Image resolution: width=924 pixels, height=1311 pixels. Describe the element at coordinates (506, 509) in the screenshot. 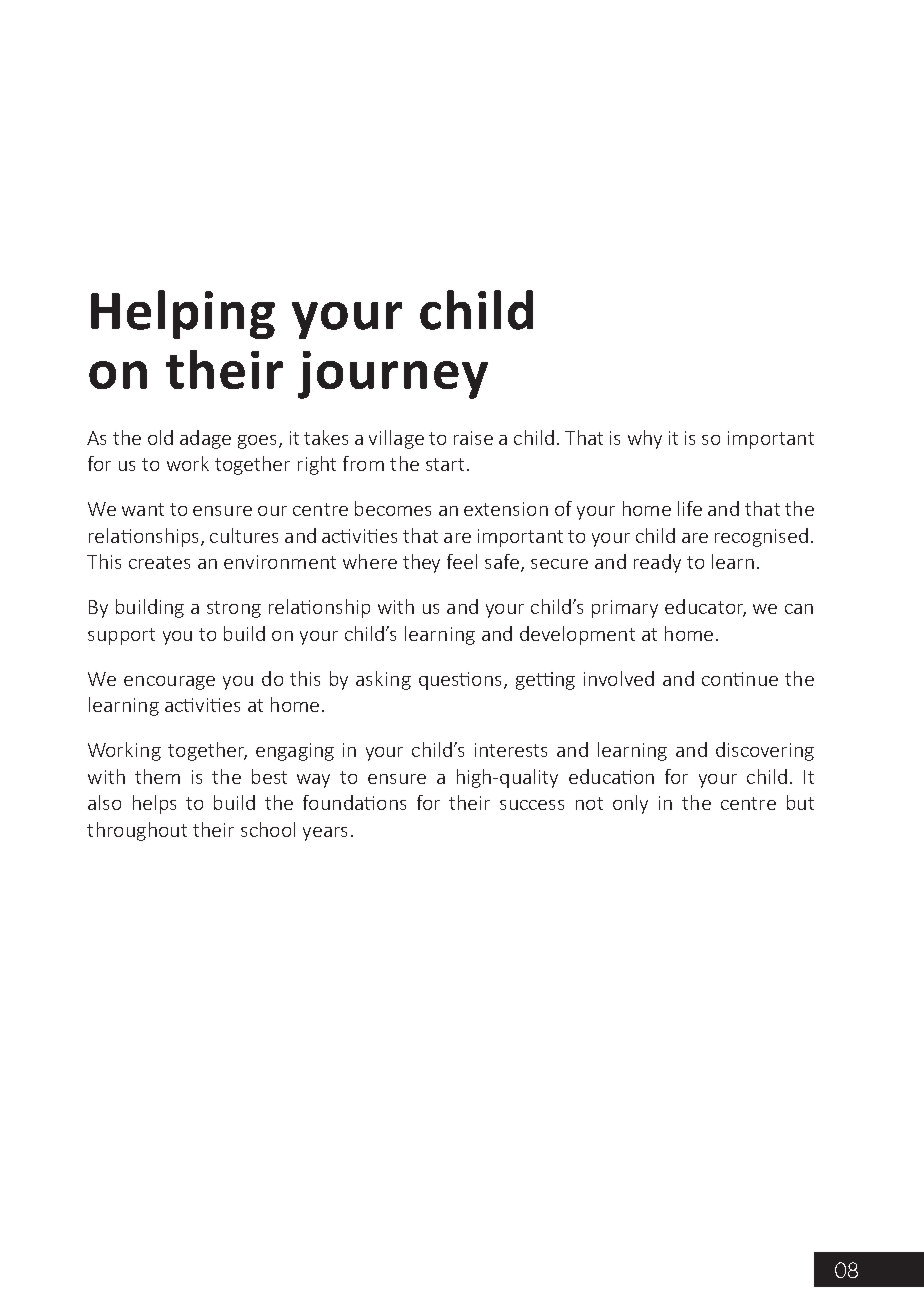

I see `extension` at that location.
